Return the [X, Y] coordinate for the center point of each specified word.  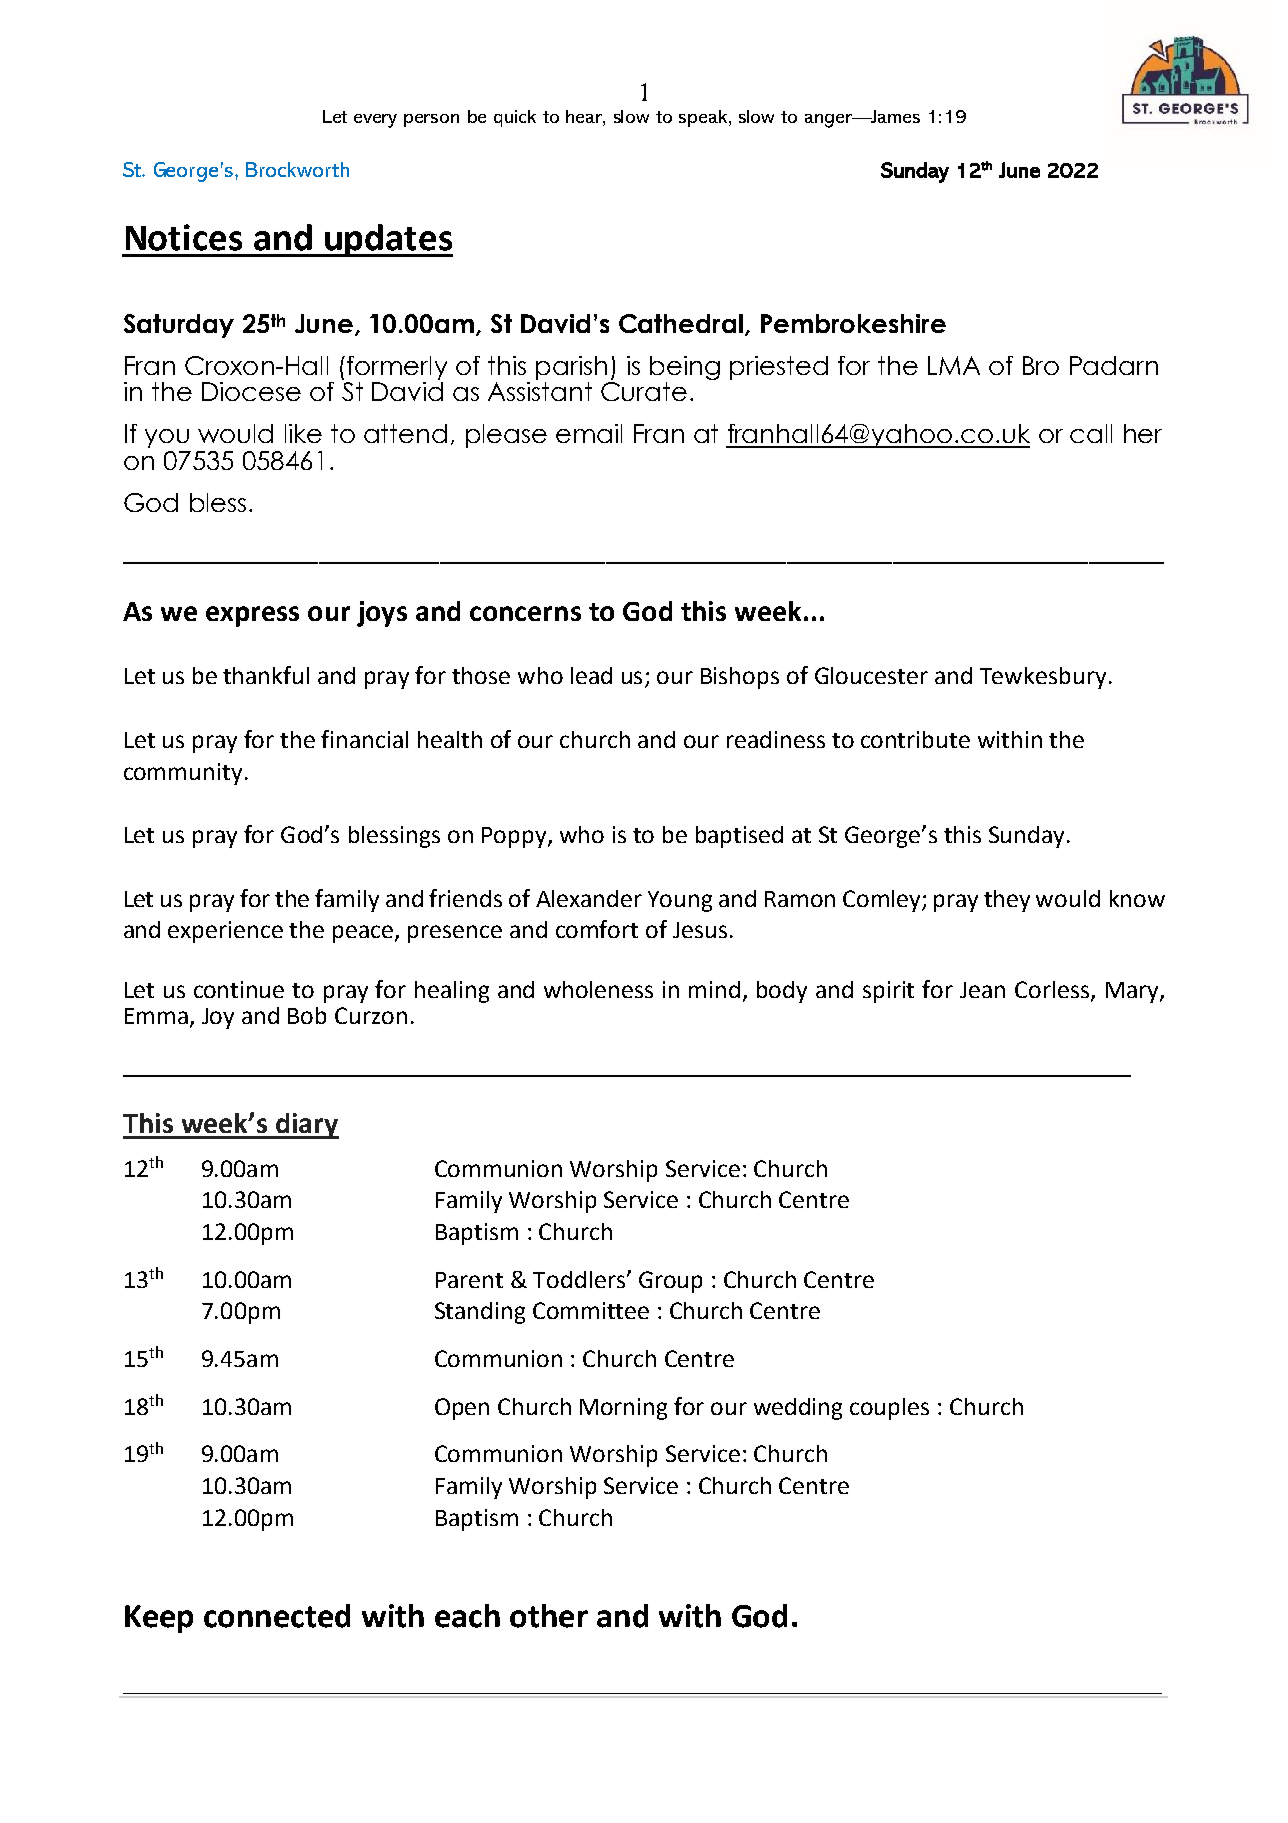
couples [889, 1409]
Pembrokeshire [853, 323]
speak [704, 118]
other [549, 1616]
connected [277, 1616]
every [375, 121]
